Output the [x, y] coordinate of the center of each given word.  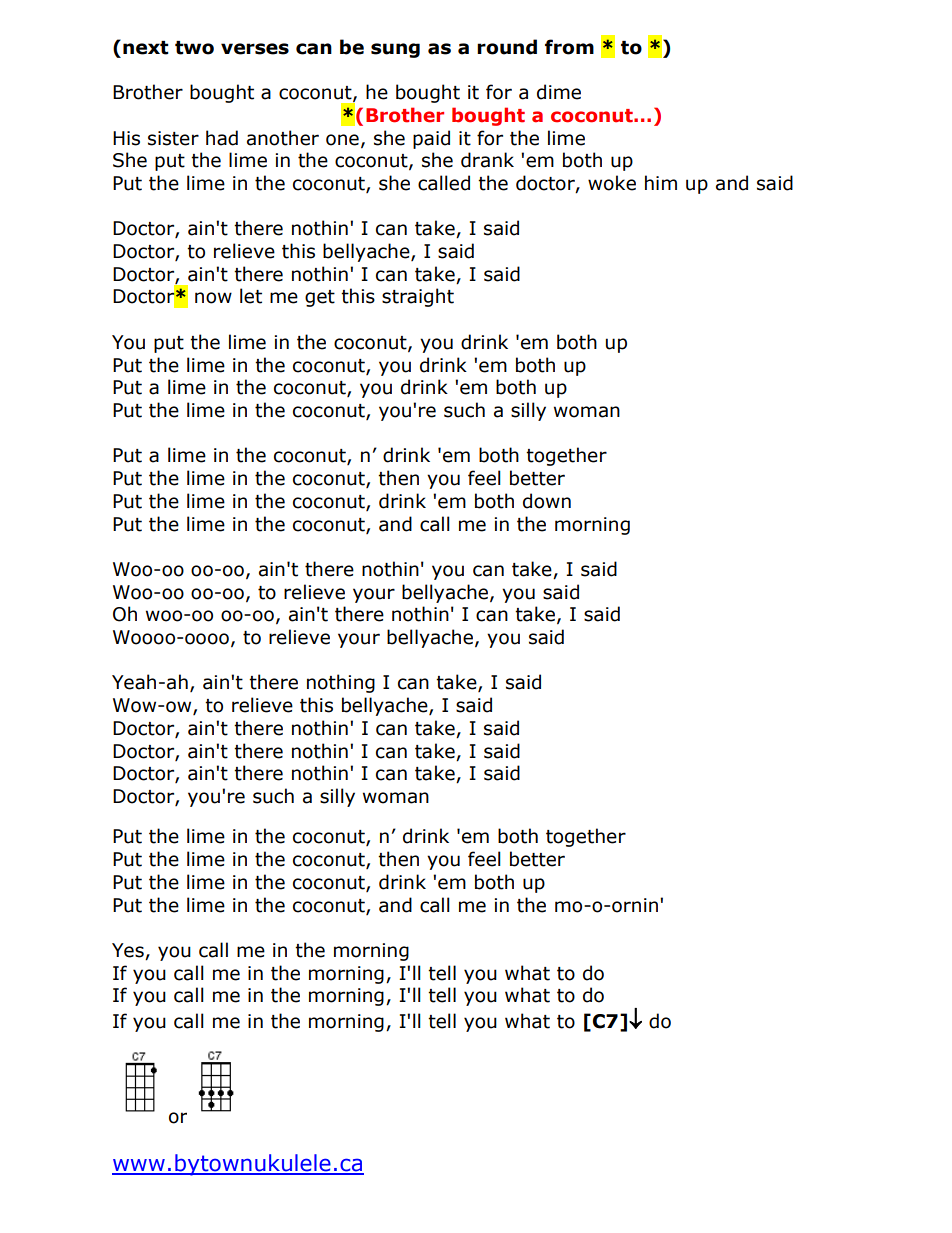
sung [395, 50]
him [661, 182]
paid [431, 139]
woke [612, 183]
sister [173, 138]
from [569, 47]
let [251, 296]
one [342, 140]
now [213, 298]
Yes [129, 951]
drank [487, 160]
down [547, 501]
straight [418, 297]
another [283, 138]
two [194, 48]
